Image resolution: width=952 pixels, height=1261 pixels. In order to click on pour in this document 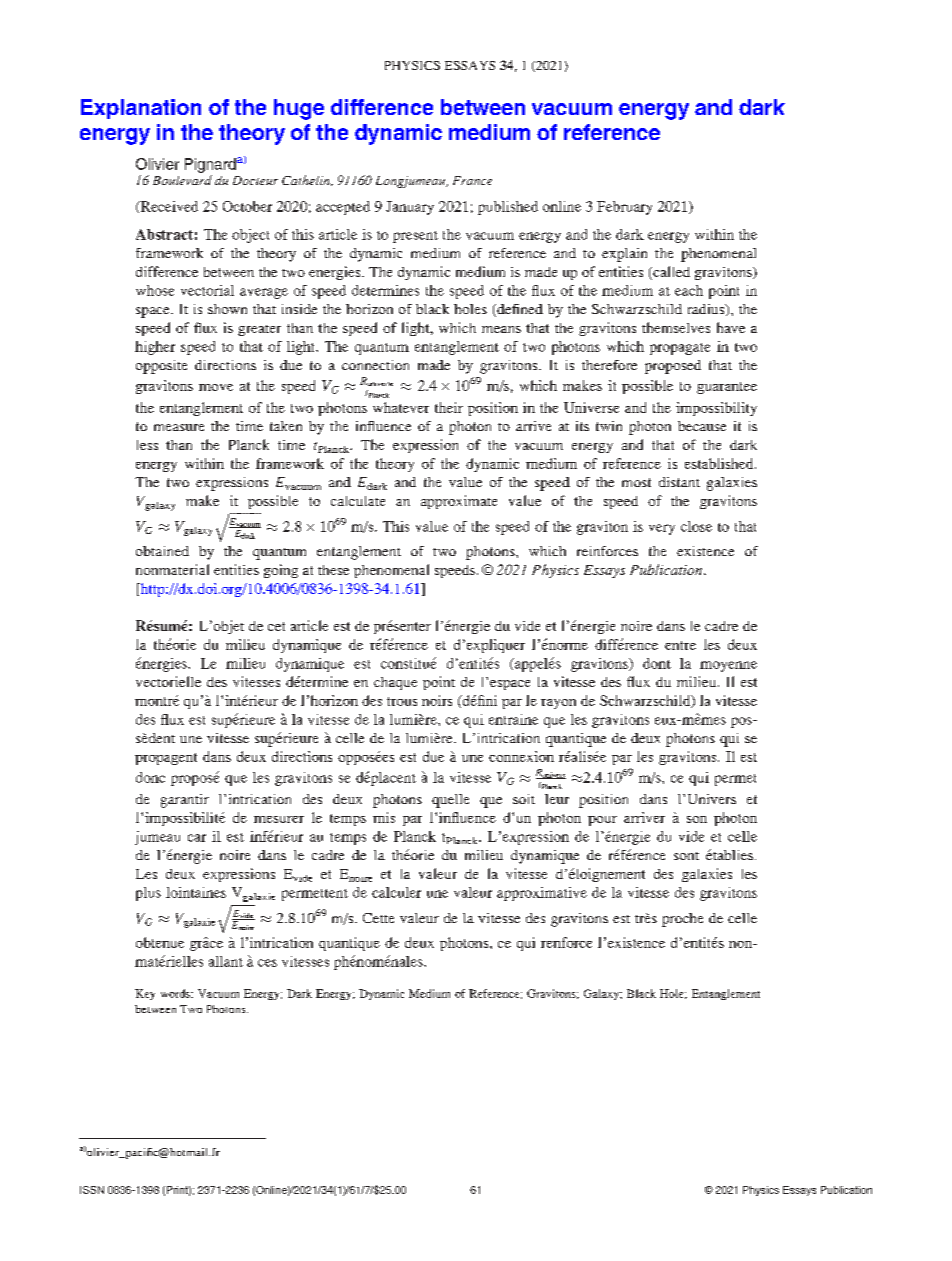, I will do `click(602, 821)`.
